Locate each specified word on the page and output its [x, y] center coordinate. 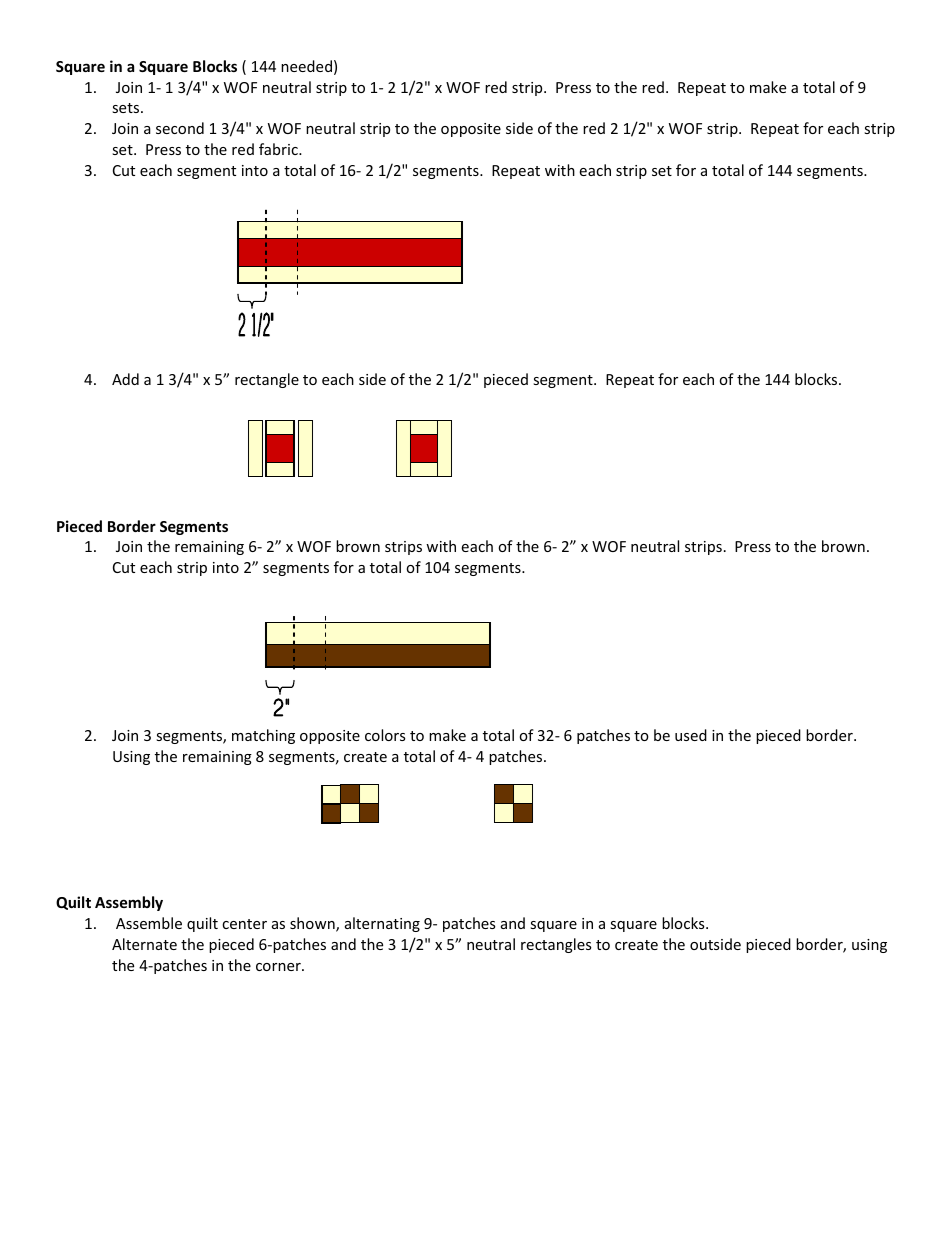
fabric [279, 149]
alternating [382, 924]
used [691, 735]
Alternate [144, 944]
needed [306, 66]
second [180, 128]
